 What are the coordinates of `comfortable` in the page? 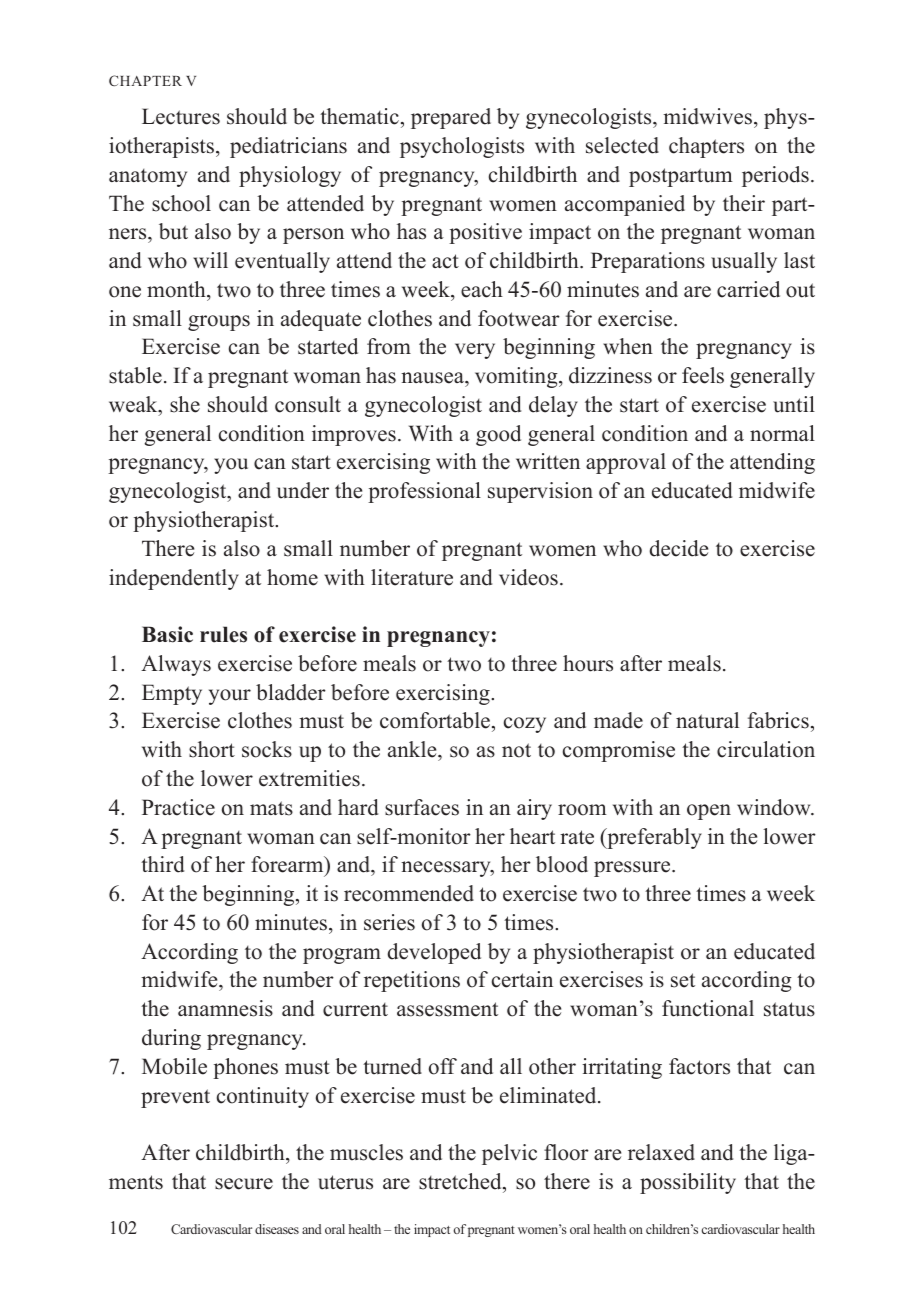 It's located at (435, 720).
